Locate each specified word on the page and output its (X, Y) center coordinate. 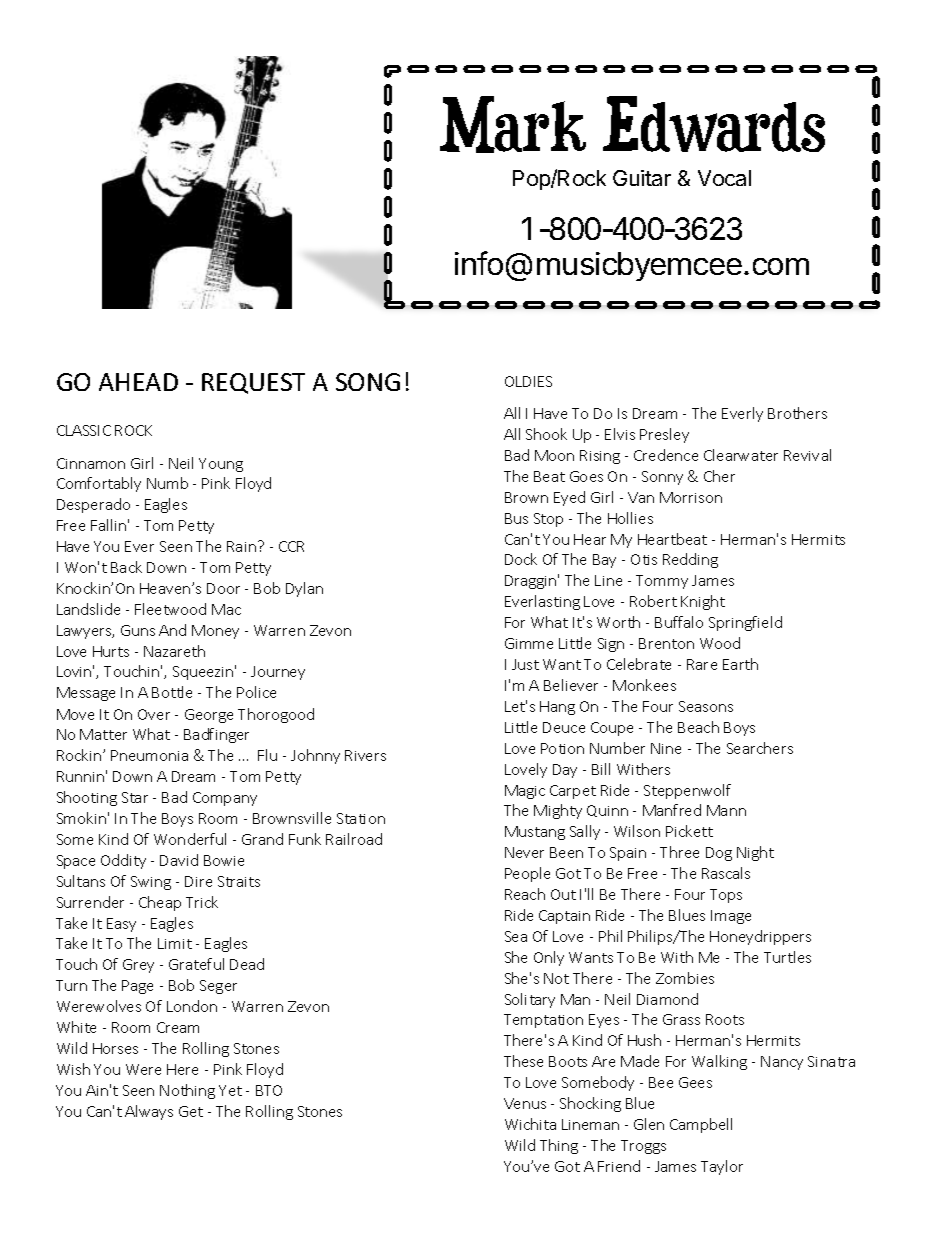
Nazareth (174, 651)
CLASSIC (84, 430)
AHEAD (138, 382)
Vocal (724, 178)
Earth (740, 664)
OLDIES (528, 381)
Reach (525, 894)
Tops (726, 896)
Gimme (529, 643)
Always (149, 1112)
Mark (513, 124)
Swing (151, 883)
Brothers (797, 413)
